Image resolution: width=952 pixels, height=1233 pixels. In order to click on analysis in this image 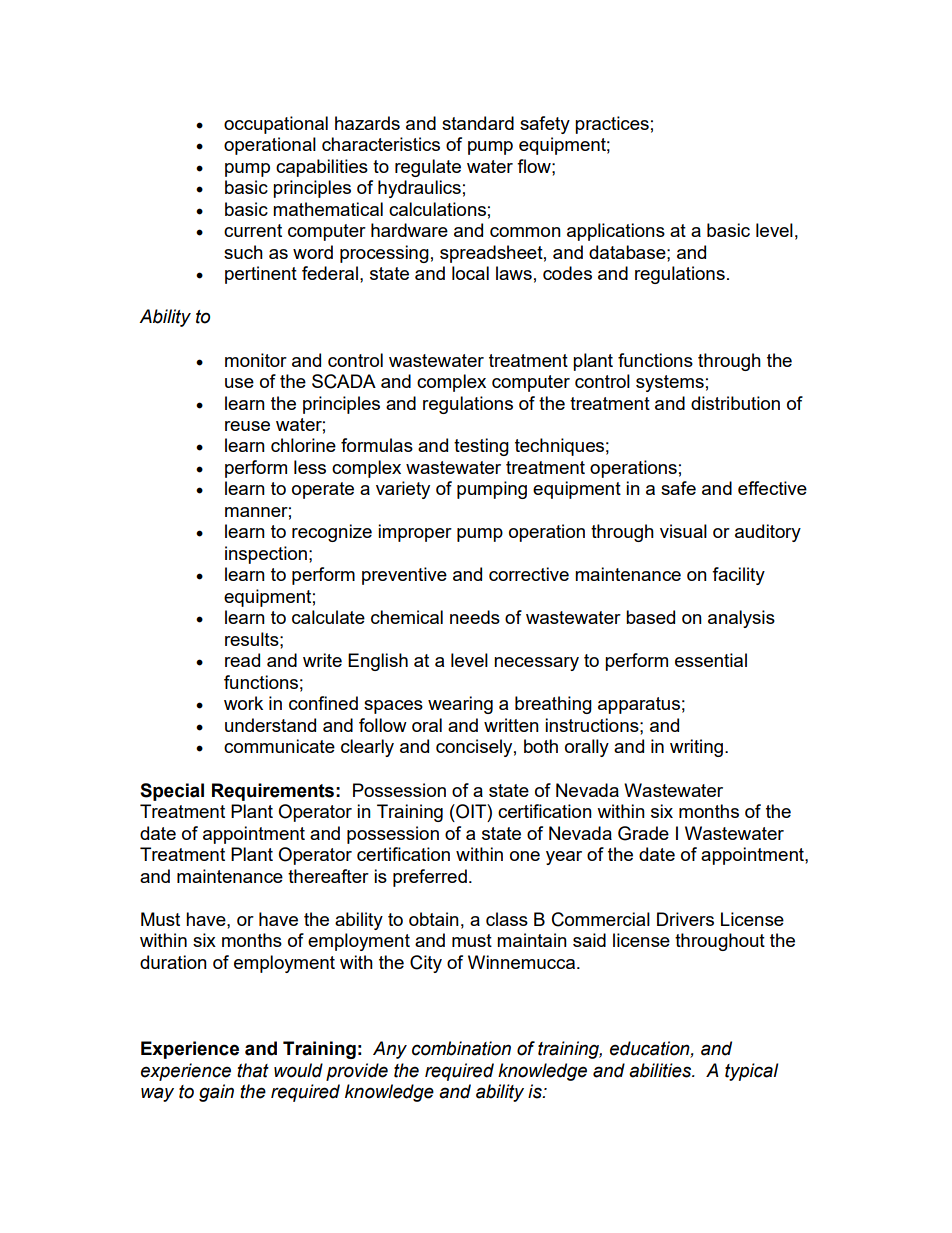, I will do `click(741, 619)`.
